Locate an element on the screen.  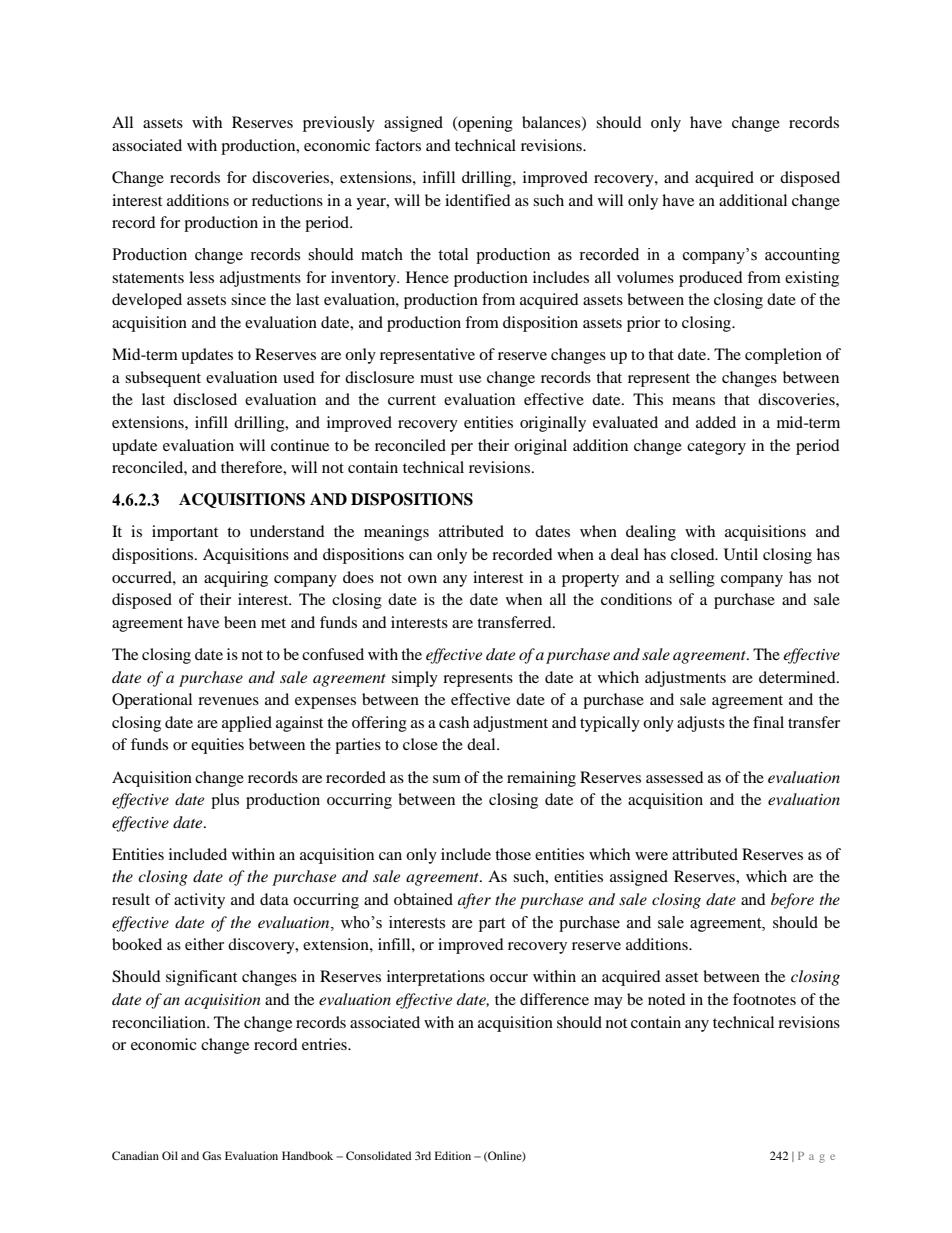
reductions is located at coordinates (287, 200).
